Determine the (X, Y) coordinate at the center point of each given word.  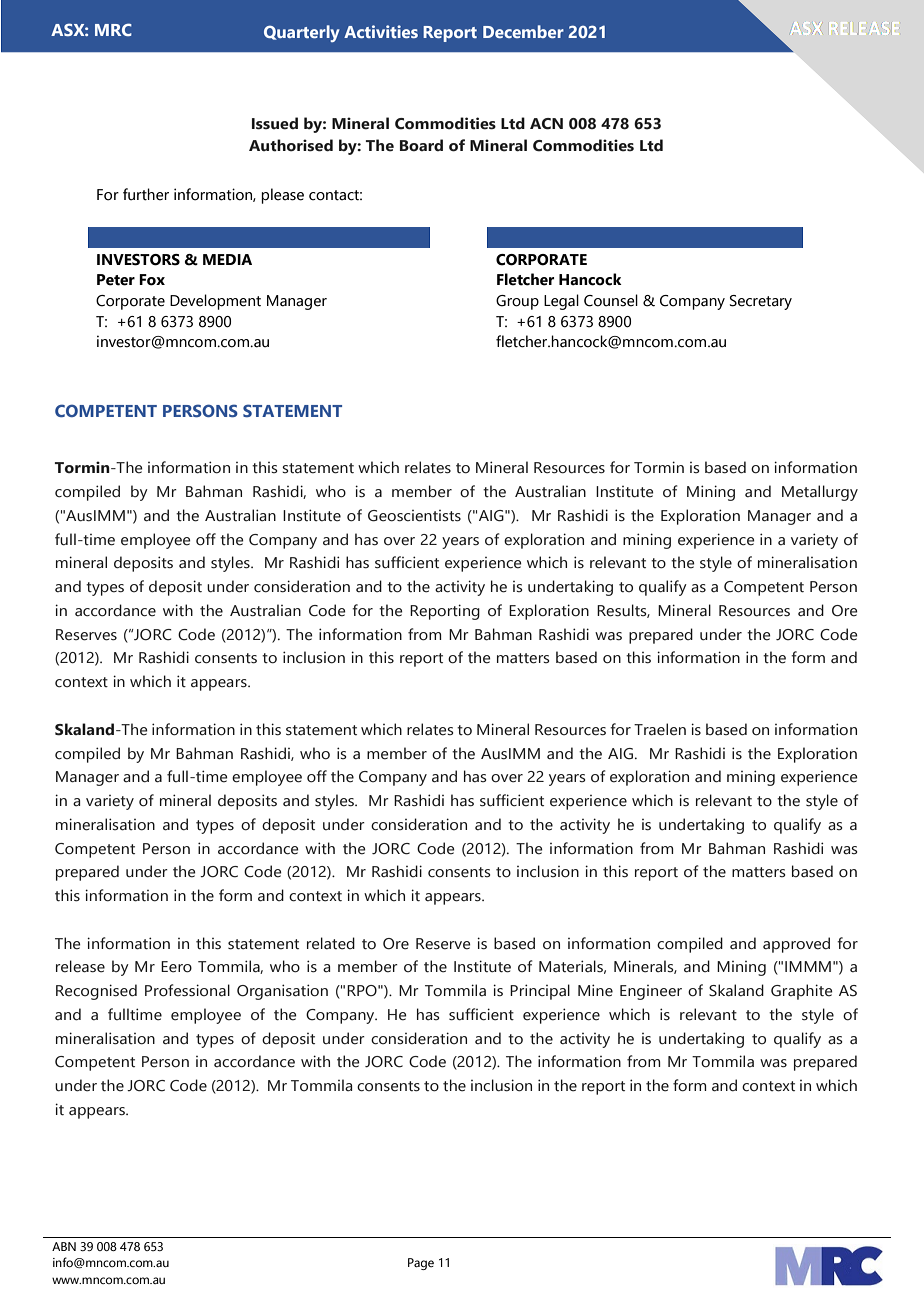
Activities (381, 31)
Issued (275, 123)
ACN (546, 124)
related (331, 943)
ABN (64, 1246)
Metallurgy (820, 493)
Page (421, 1264)
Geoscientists (414, 516)
